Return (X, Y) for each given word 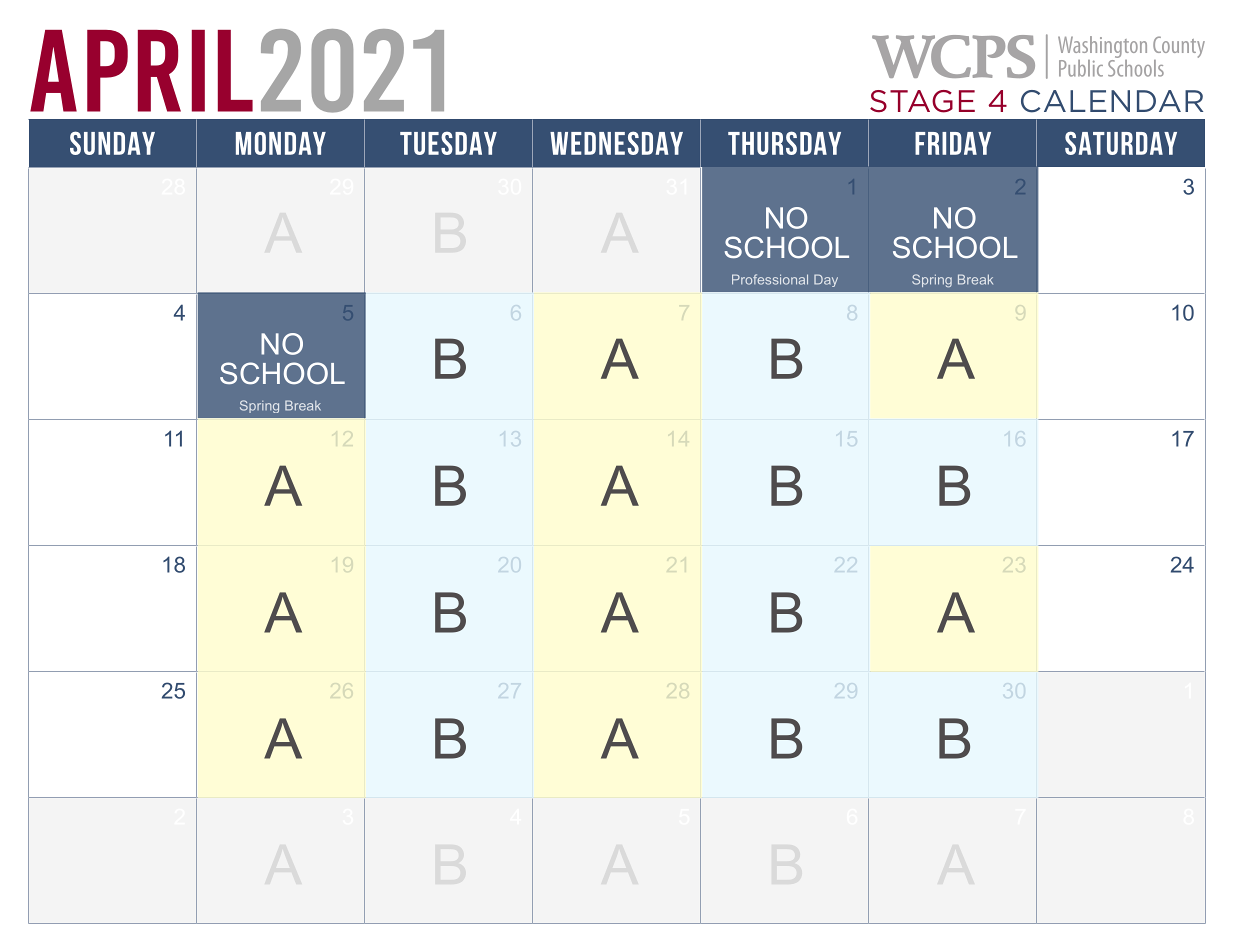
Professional (770, 279)
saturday (1121, 143)
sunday (112, 143)
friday (953, 143)
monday (281, 143)
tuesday (448, 143)
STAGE (922, 101)
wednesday (616, 143)
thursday (784, 143)
